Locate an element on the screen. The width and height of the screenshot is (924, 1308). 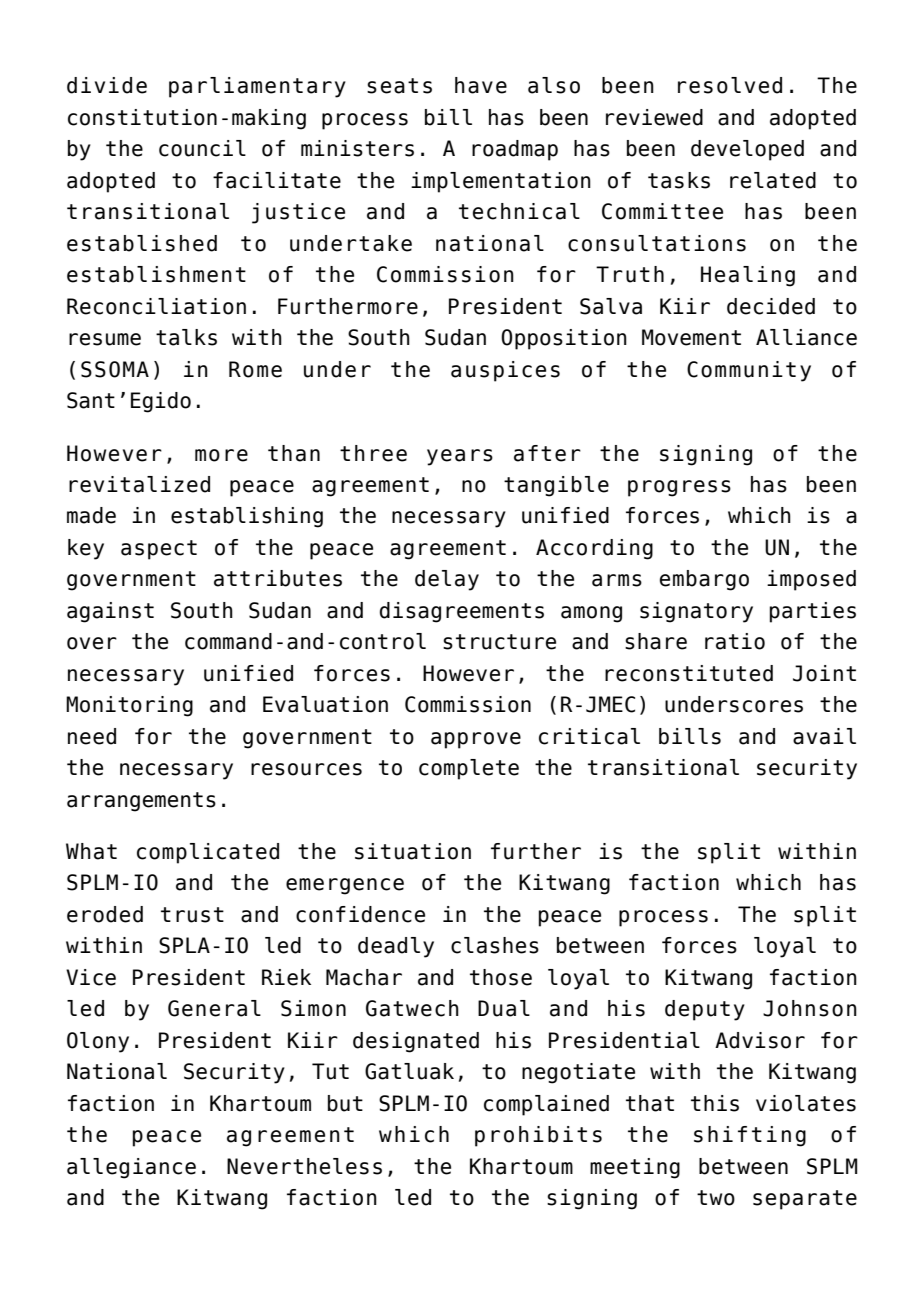
situation is located at coordinates (413, 851).
